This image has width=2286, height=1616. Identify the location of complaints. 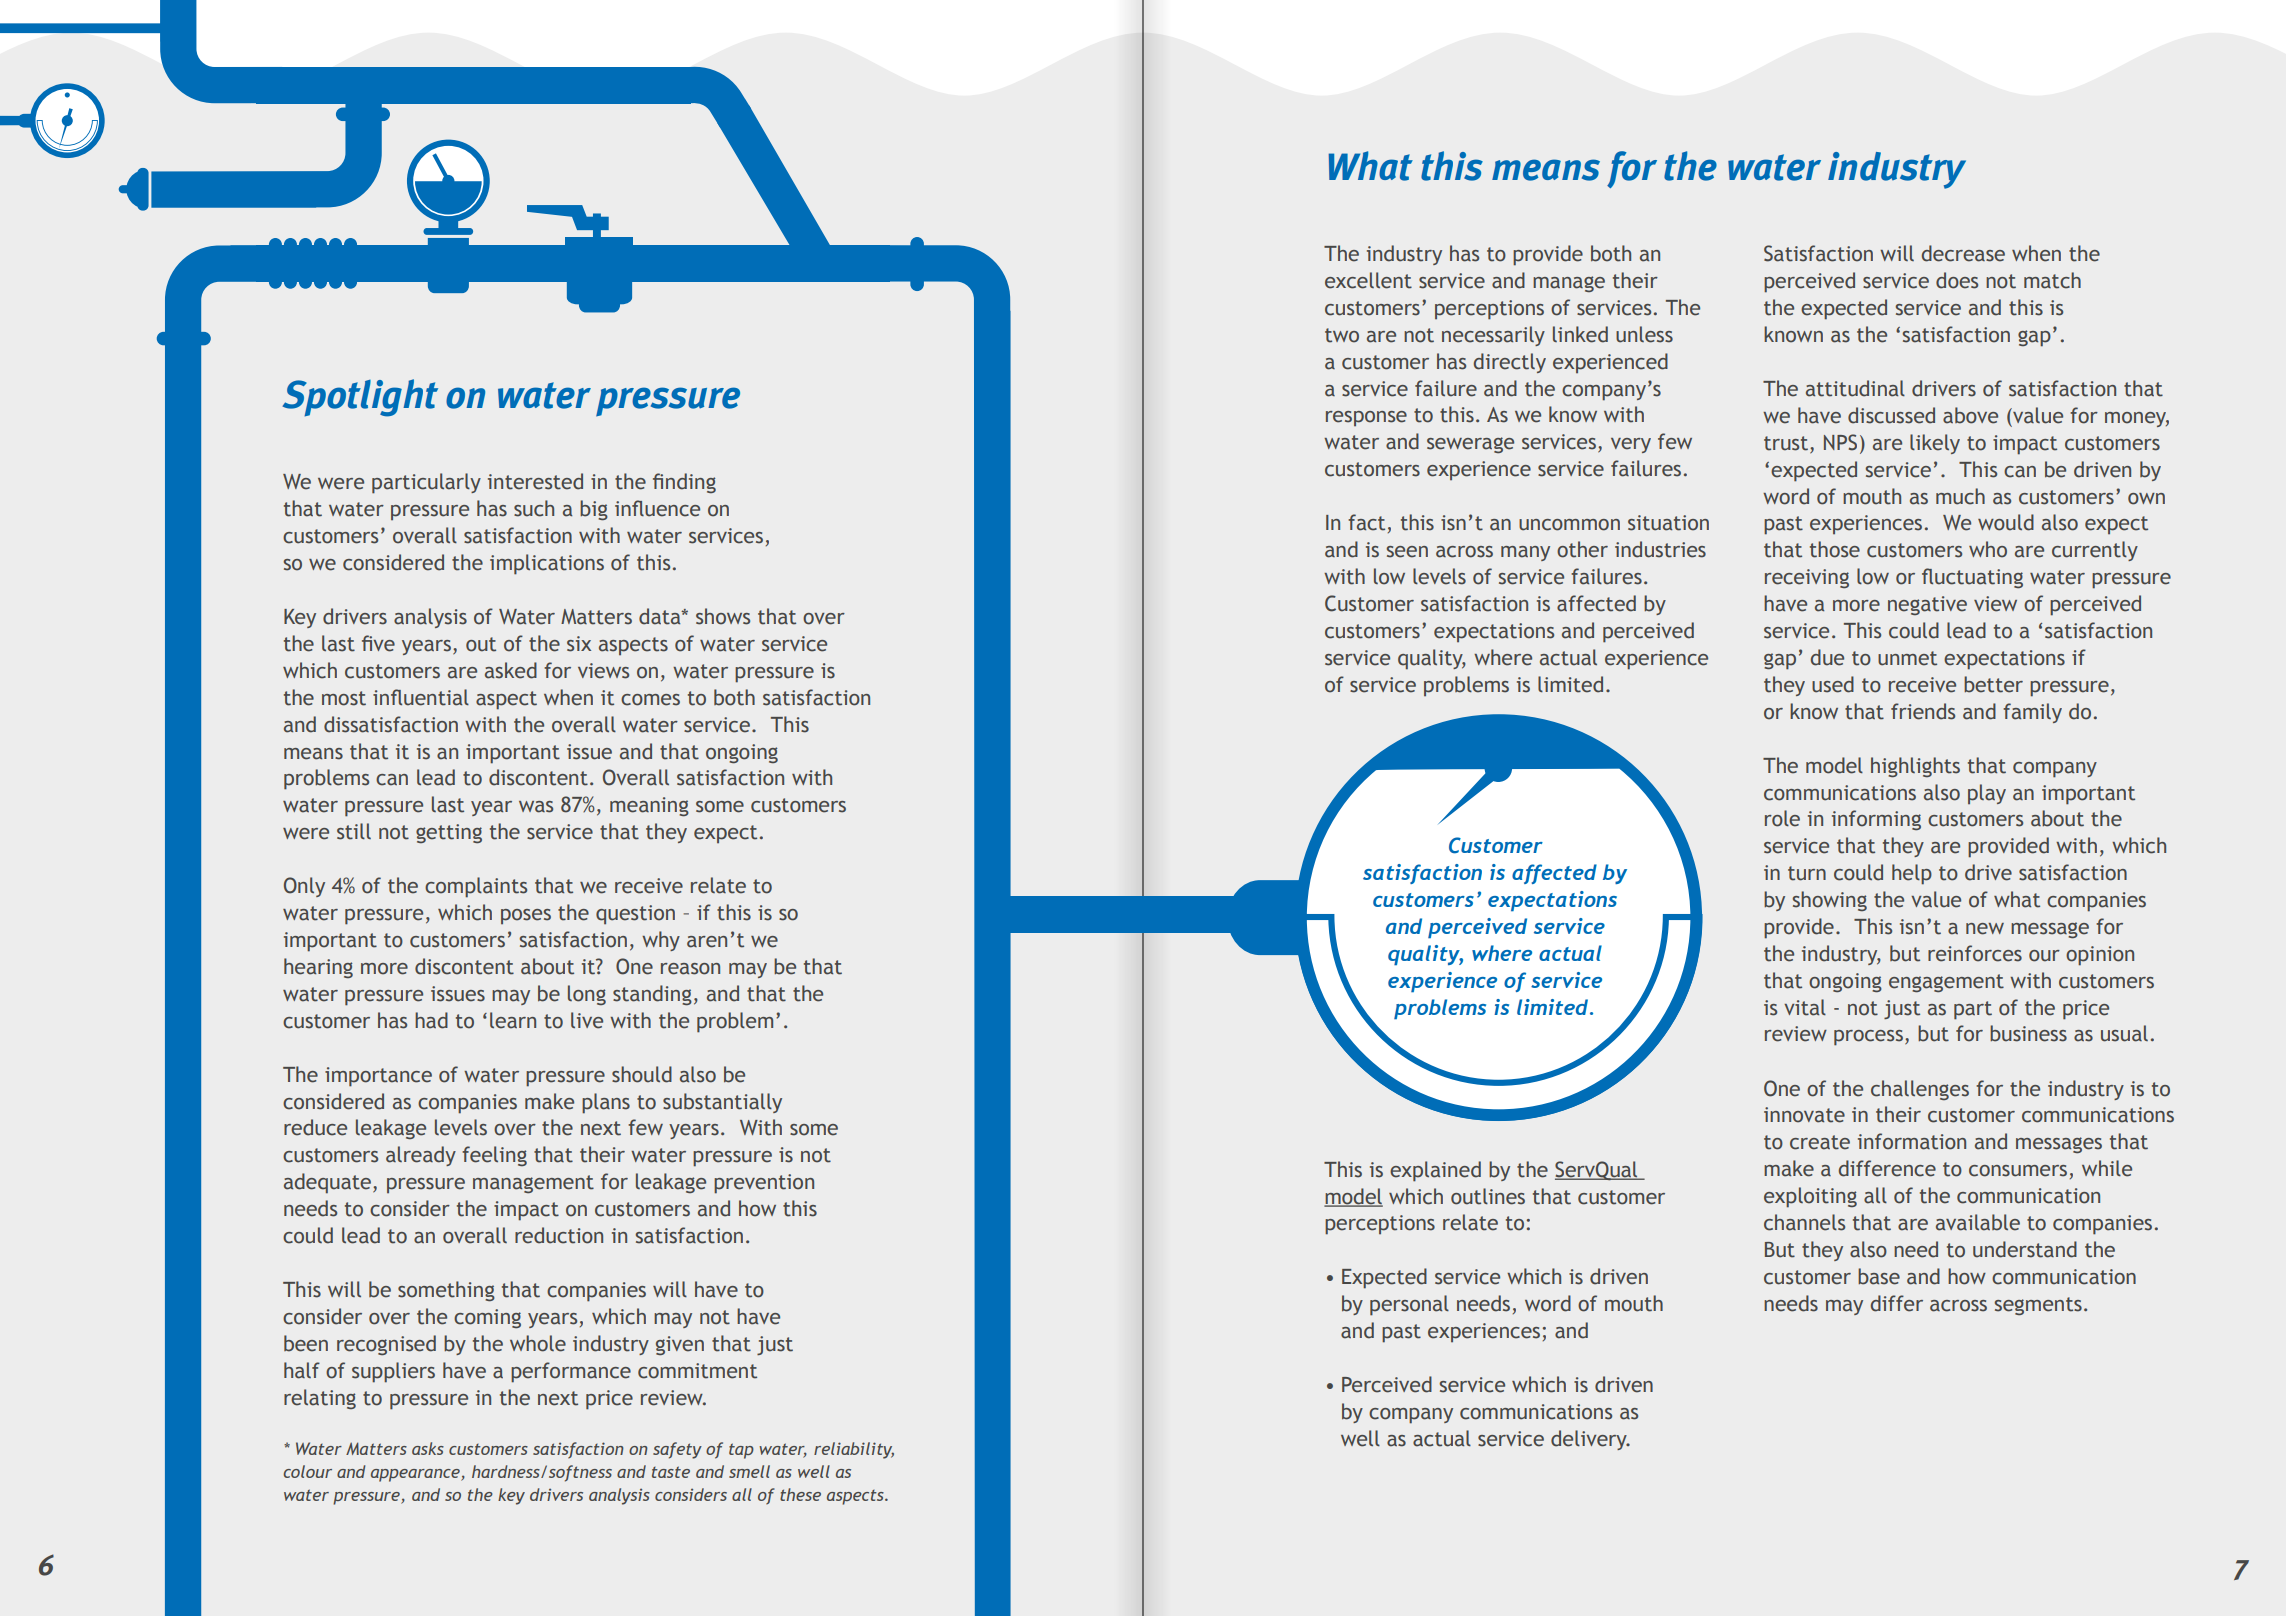
(476, 887).
